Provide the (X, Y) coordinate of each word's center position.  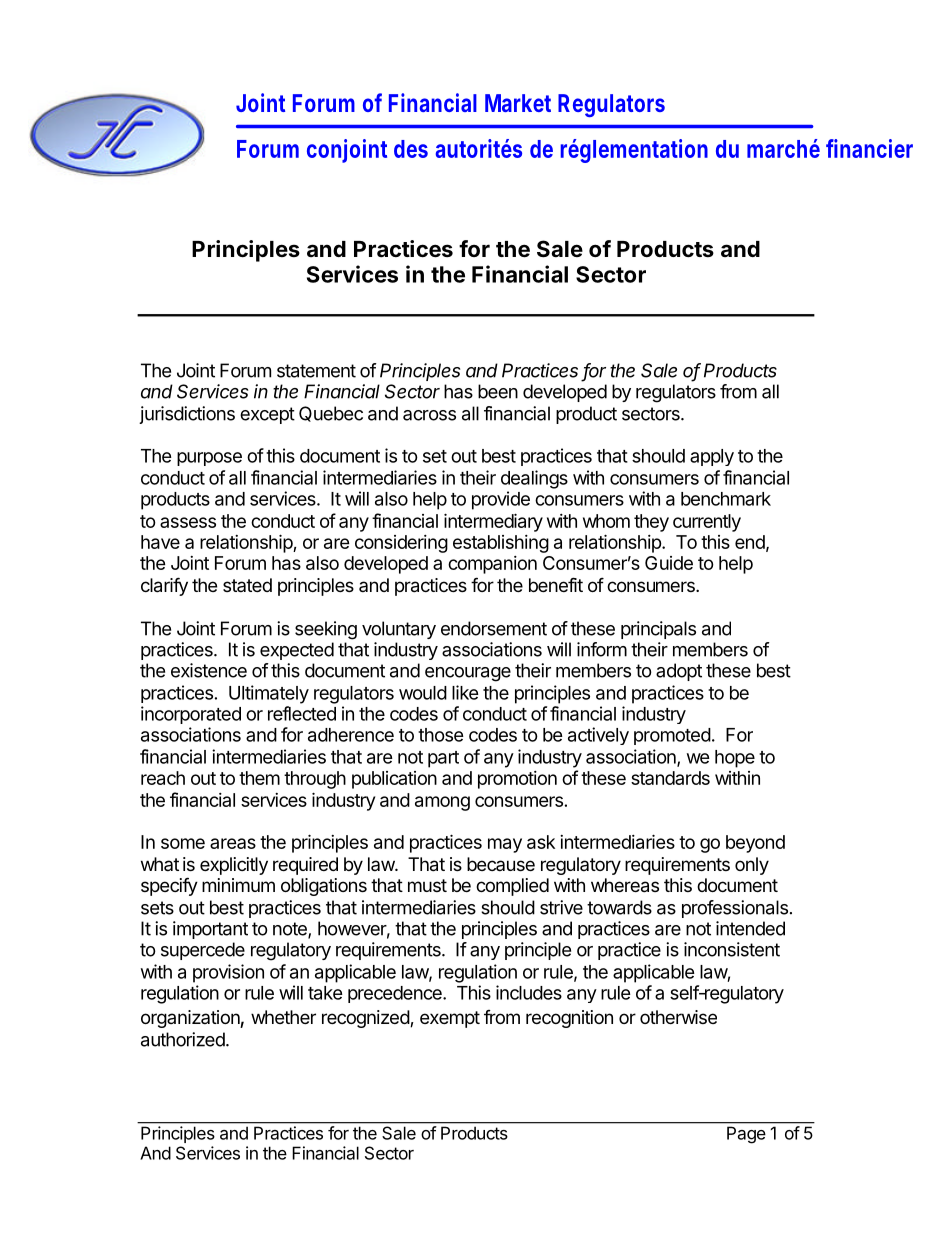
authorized (184, 1039)
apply (712, 457)
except (267, 415)
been (498, 391)
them (259, 778)
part (443, 759)
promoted (672, 736)
